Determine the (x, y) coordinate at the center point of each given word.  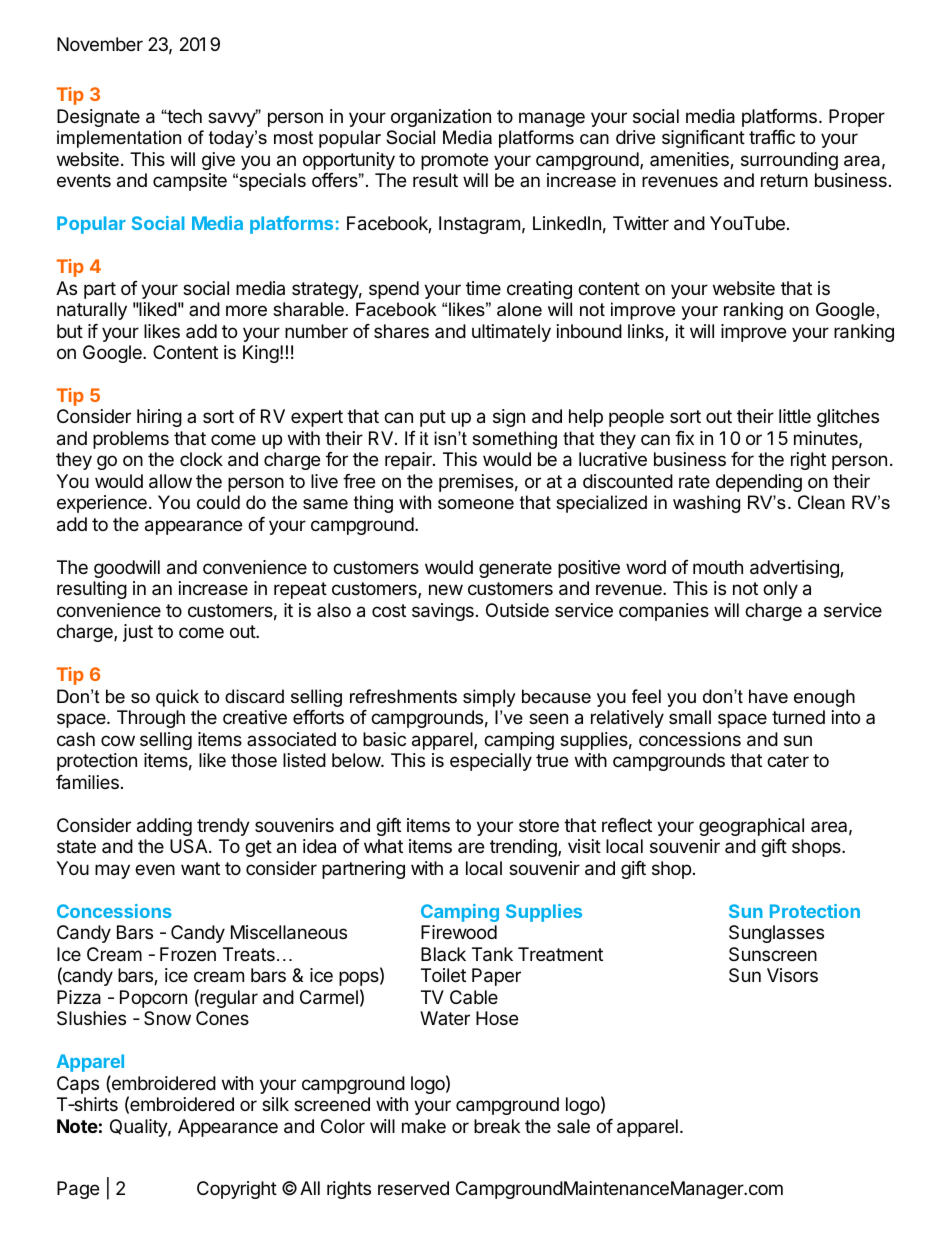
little (795, 416)
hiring (159, 418)
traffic (772, 137)
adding (164, 827)
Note (77, 1126)
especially (491, 762)
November (100, 44)
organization (441, 118)
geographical (751, 827)
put (433, 418)
